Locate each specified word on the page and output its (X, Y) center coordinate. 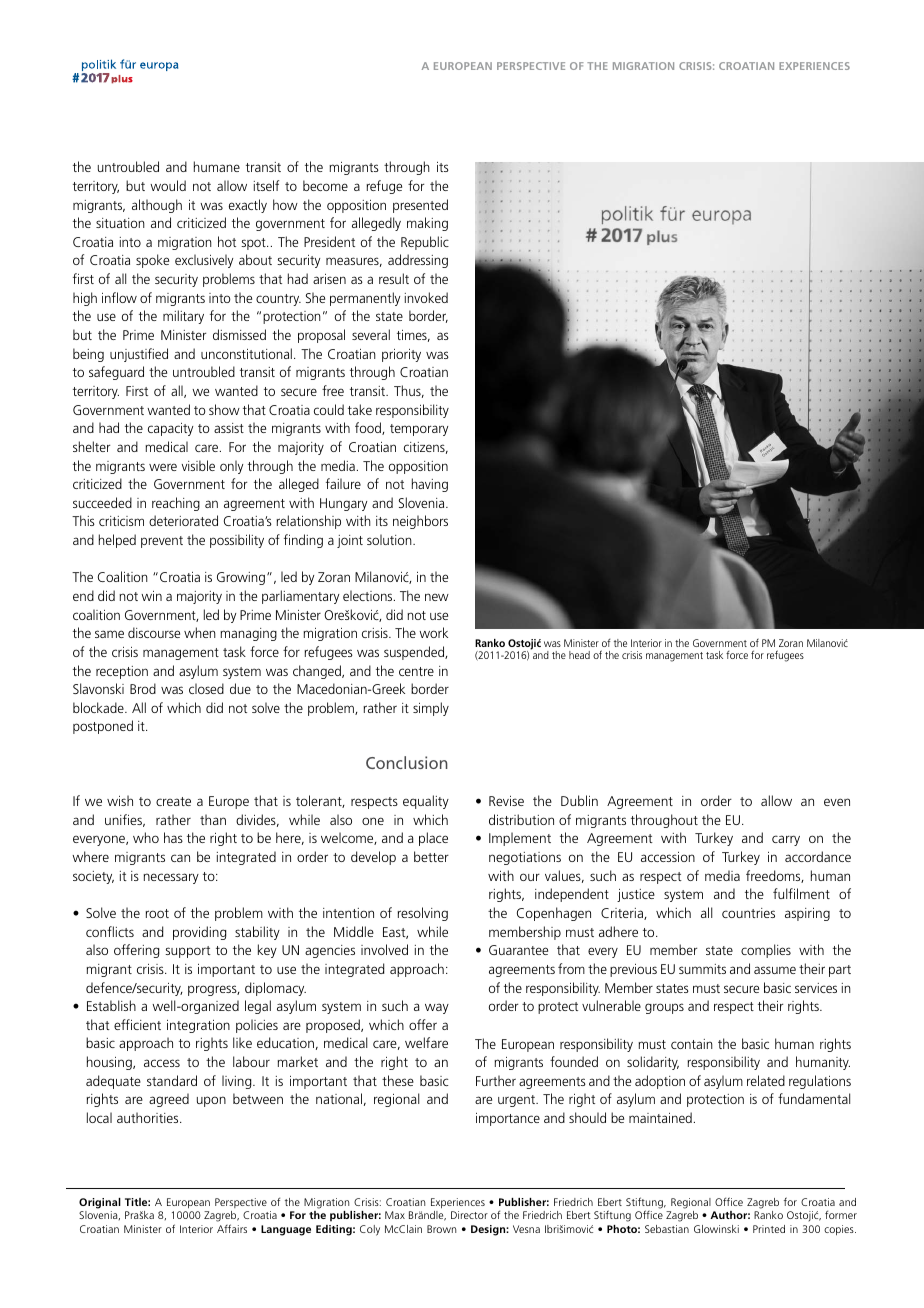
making (427, 224)
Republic (425, 243)
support (188, 952)
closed (206, 688)
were (163, 467)
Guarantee (518, 950)
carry (786, 840)
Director (469, 1215)
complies (766, 951)
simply (431, 709)
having (430, 485)
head (579, 655)
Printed (769, 1229)
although (157, 206)
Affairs (232, 1228)
